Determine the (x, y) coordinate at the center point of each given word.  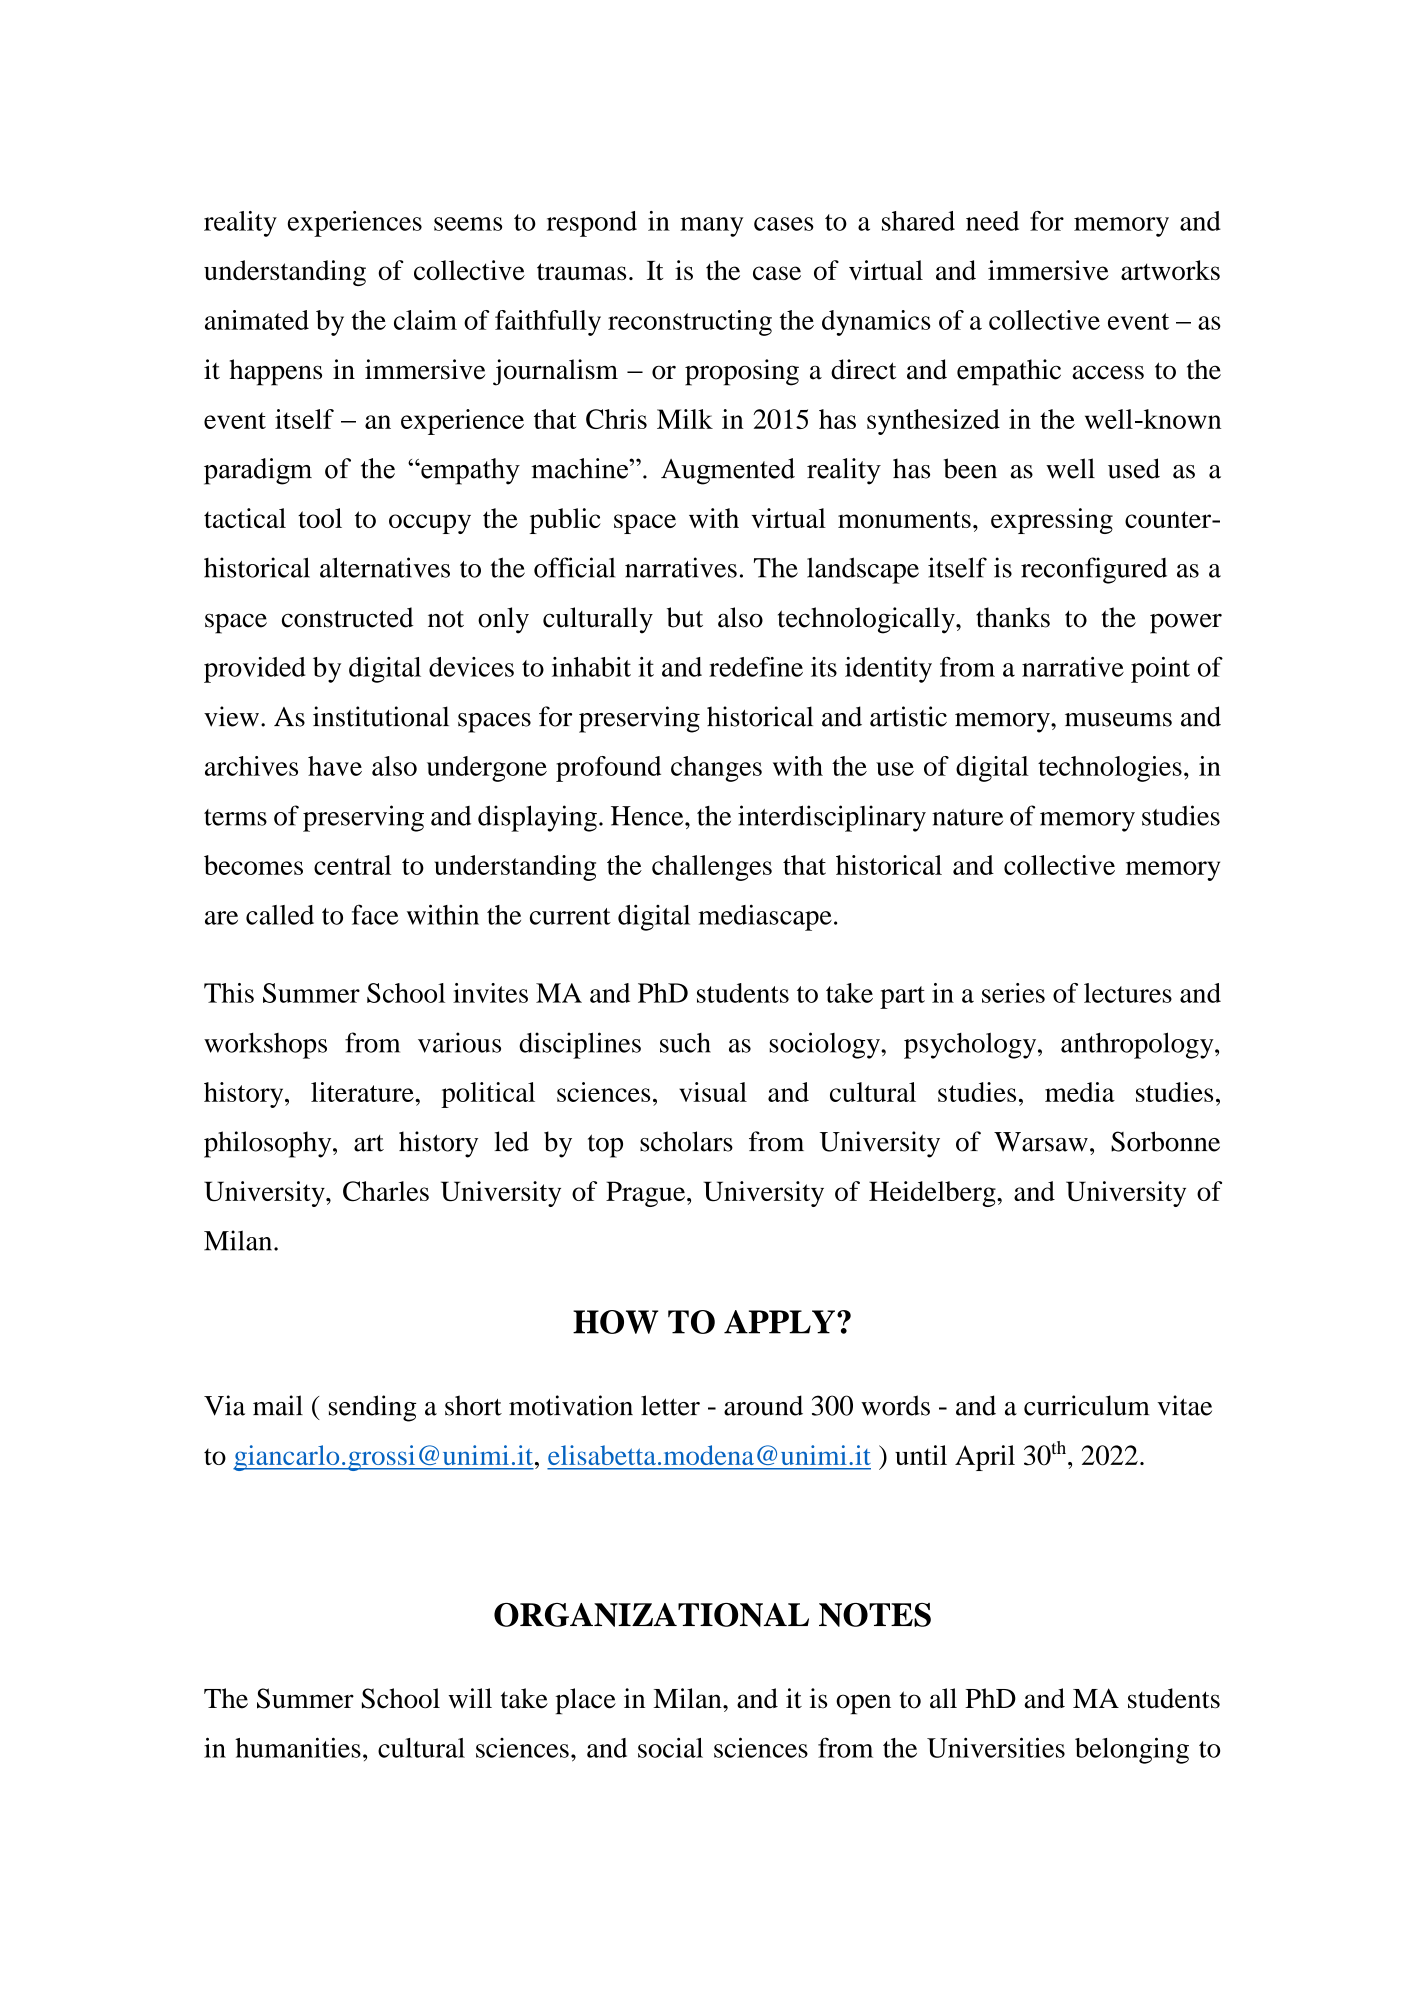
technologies (1110, 769)
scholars (686, 1141)
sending (373, 1408)
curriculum (1087, 1405)
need (992, 221)
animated (257, 320)
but (685, 617)
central (352, 865)
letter (670, 1405)
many (711, 227)
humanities (298, 1747)
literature (363, 1092)
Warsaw (1041, 1142)
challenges (712, 868)
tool (320, 518)
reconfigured (1094, 570)
